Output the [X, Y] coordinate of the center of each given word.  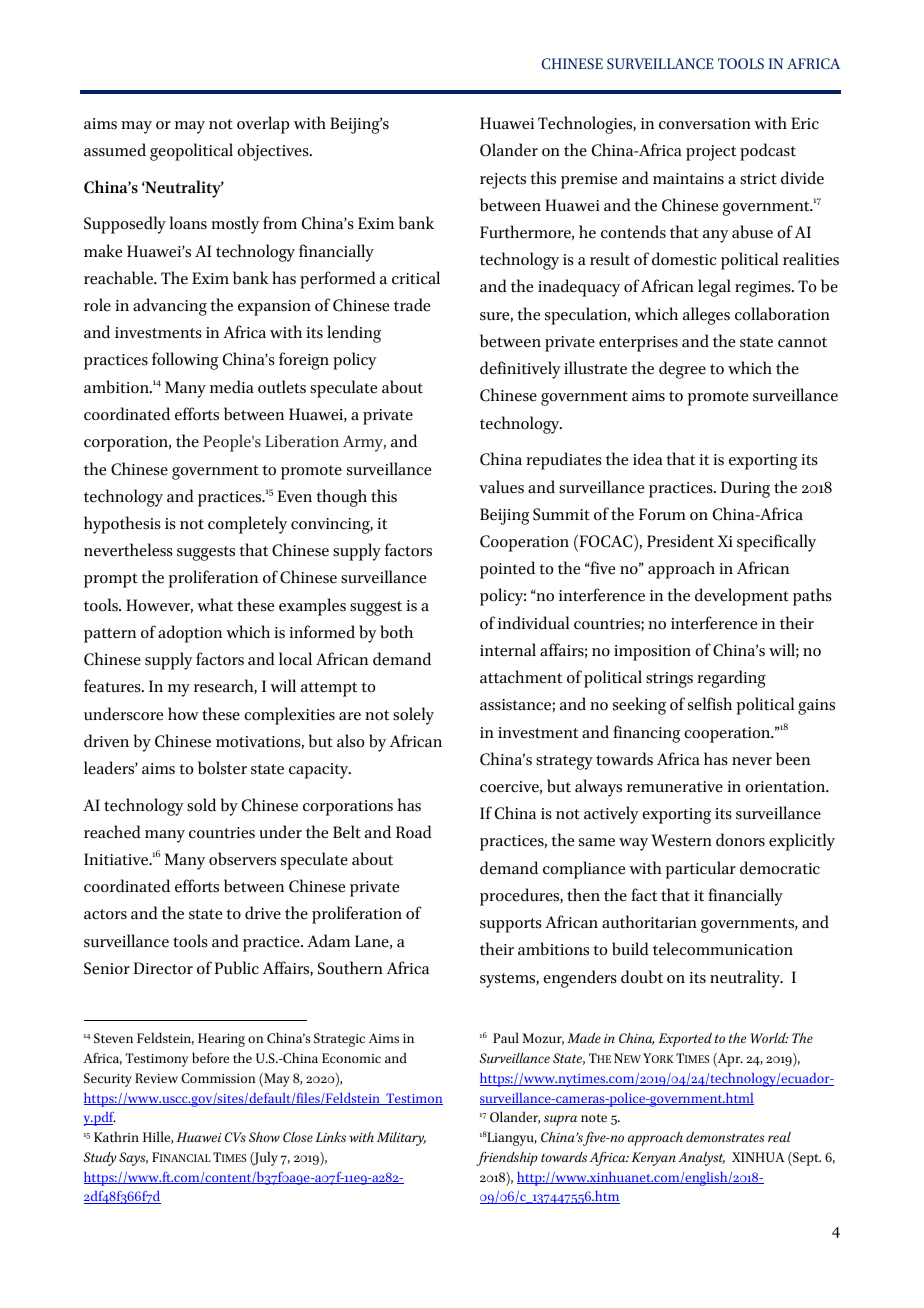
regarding [731, 679]
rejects [503, 181]
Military [401, 1139]
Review [156, 1078]
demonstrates [725, 1136]
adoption [190, 634]
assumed [115, 150]
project [711, 153]
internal [508, 650]
